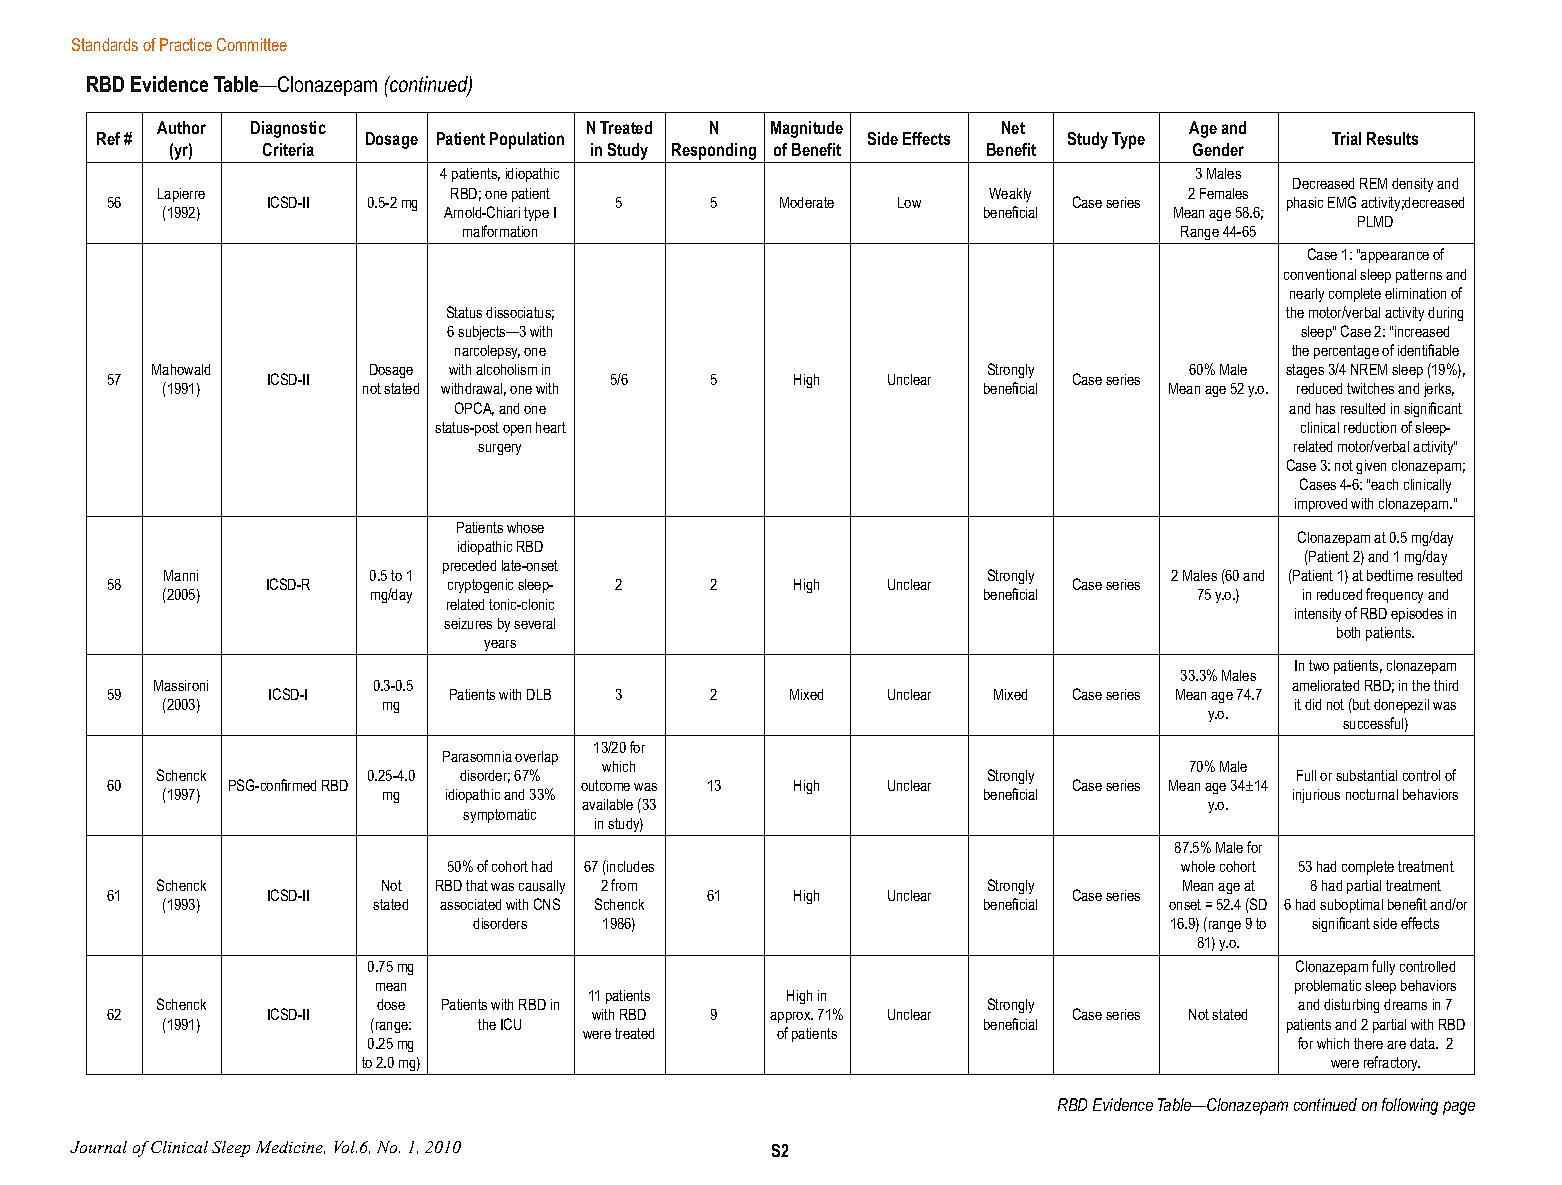 The width and height of the screenshot is (1562, 1185). Describe the element at coordinates (807, 129) in the screenshot. I see `Magnitude` at that location.
